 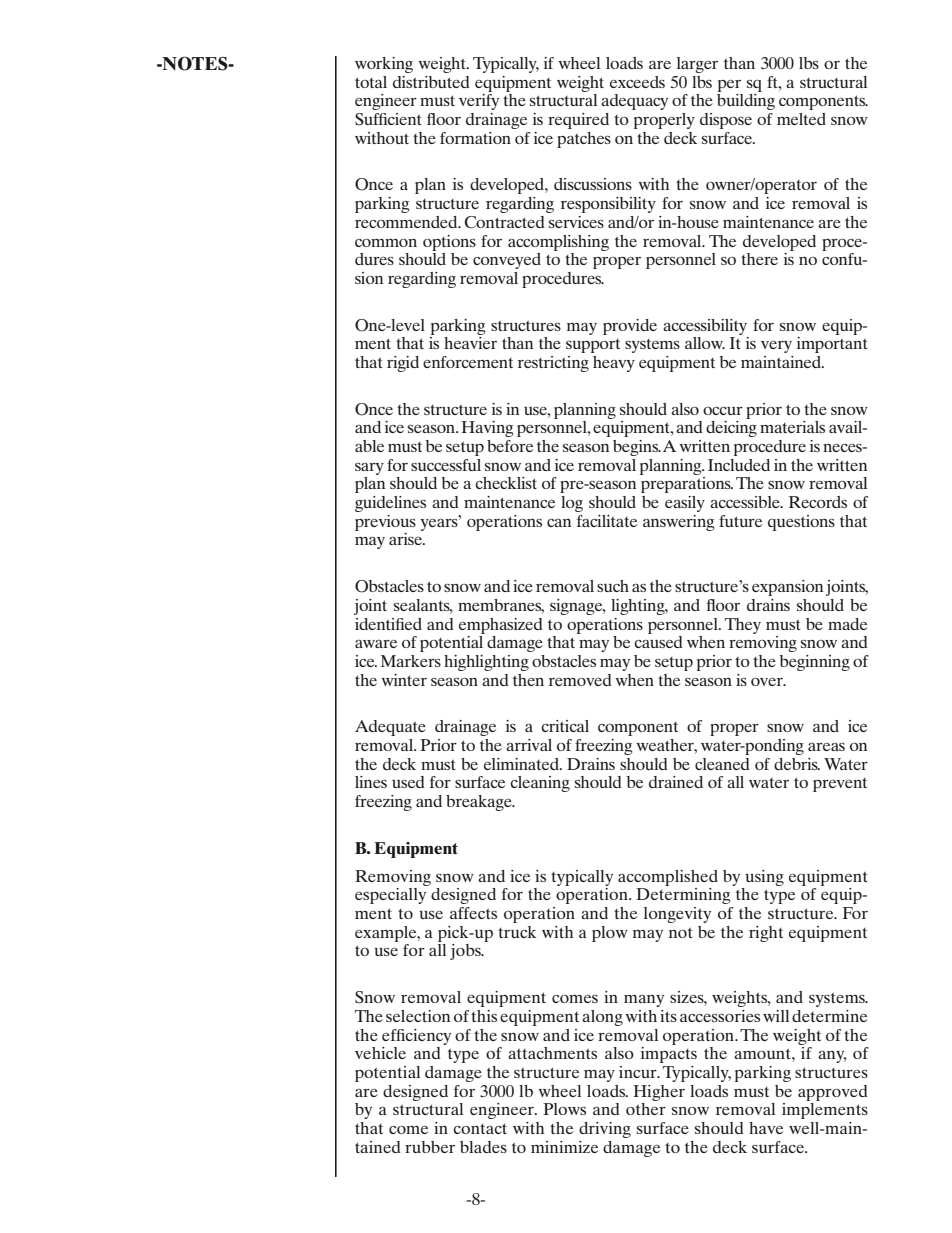 I want to click on They, so click(x=743, y=626).
